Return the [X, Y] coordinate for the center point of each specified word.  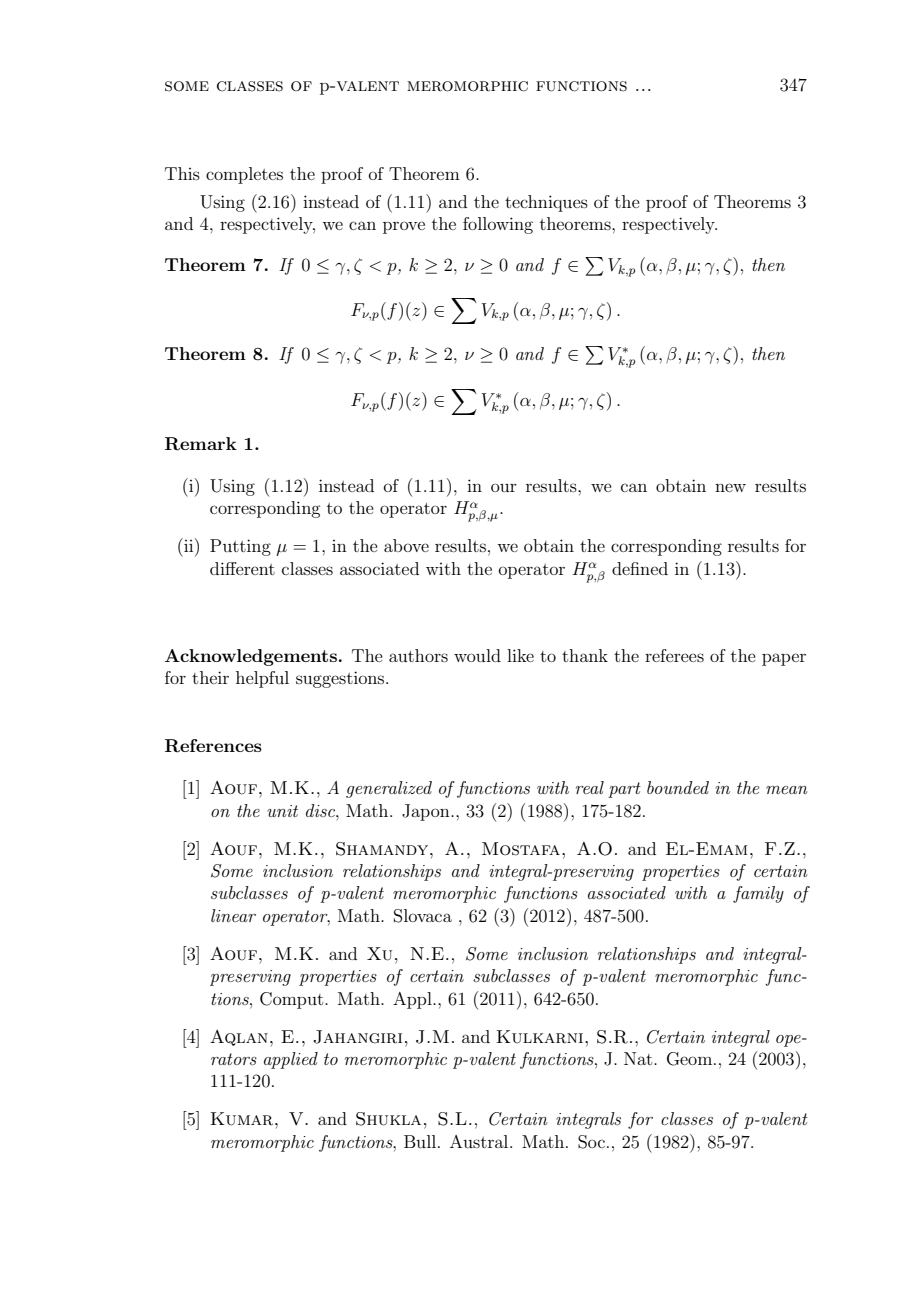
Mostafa [522, 849]
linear [233, 915]
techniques [546, 203]
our [504, 487]
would [477, 655]
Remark [201, 444]
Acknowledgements [251, 657]
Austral [480, 1141]
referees [674, 655]
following [498, 225]
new [730, 487]
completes [244, 175]
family [758, 894]
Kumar [243, 1119]
